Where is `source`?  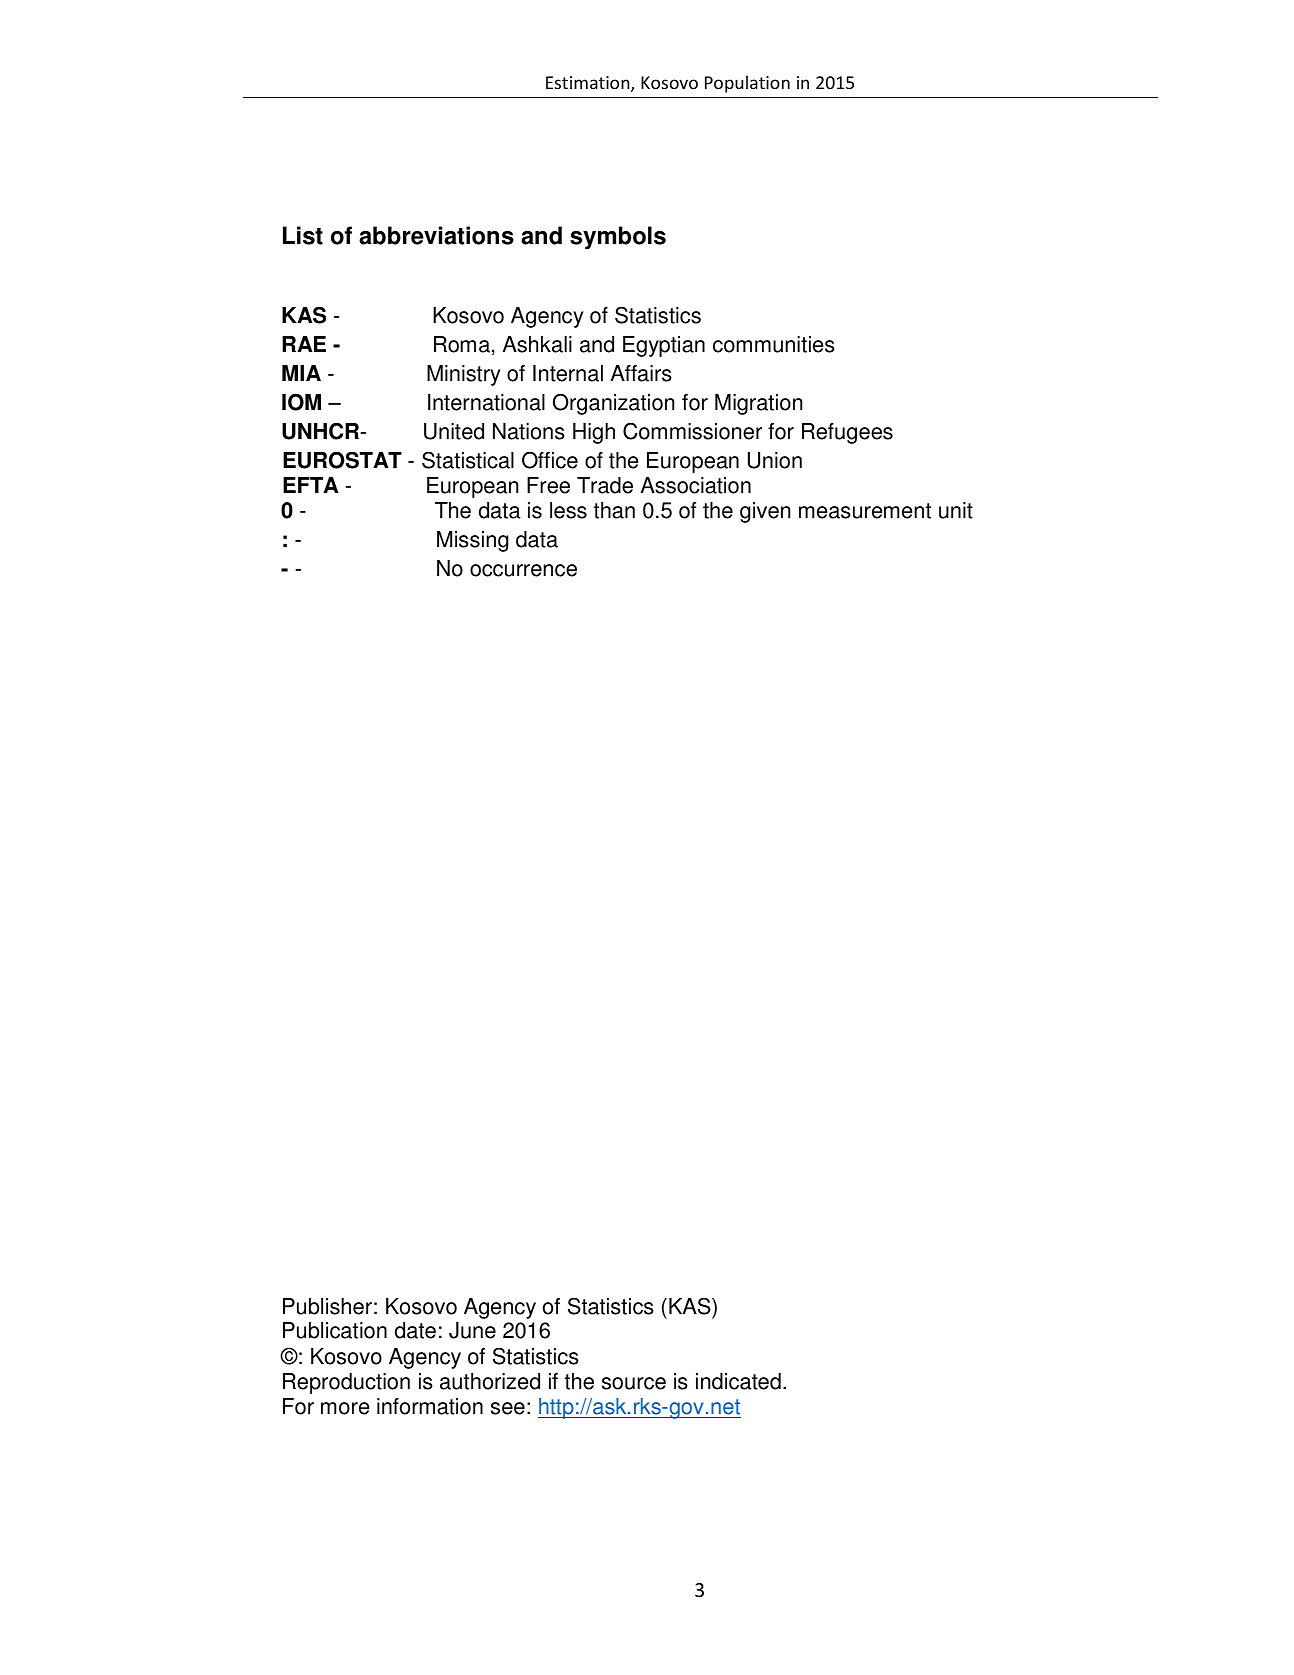 source is located at coordinates (634, 1383).
